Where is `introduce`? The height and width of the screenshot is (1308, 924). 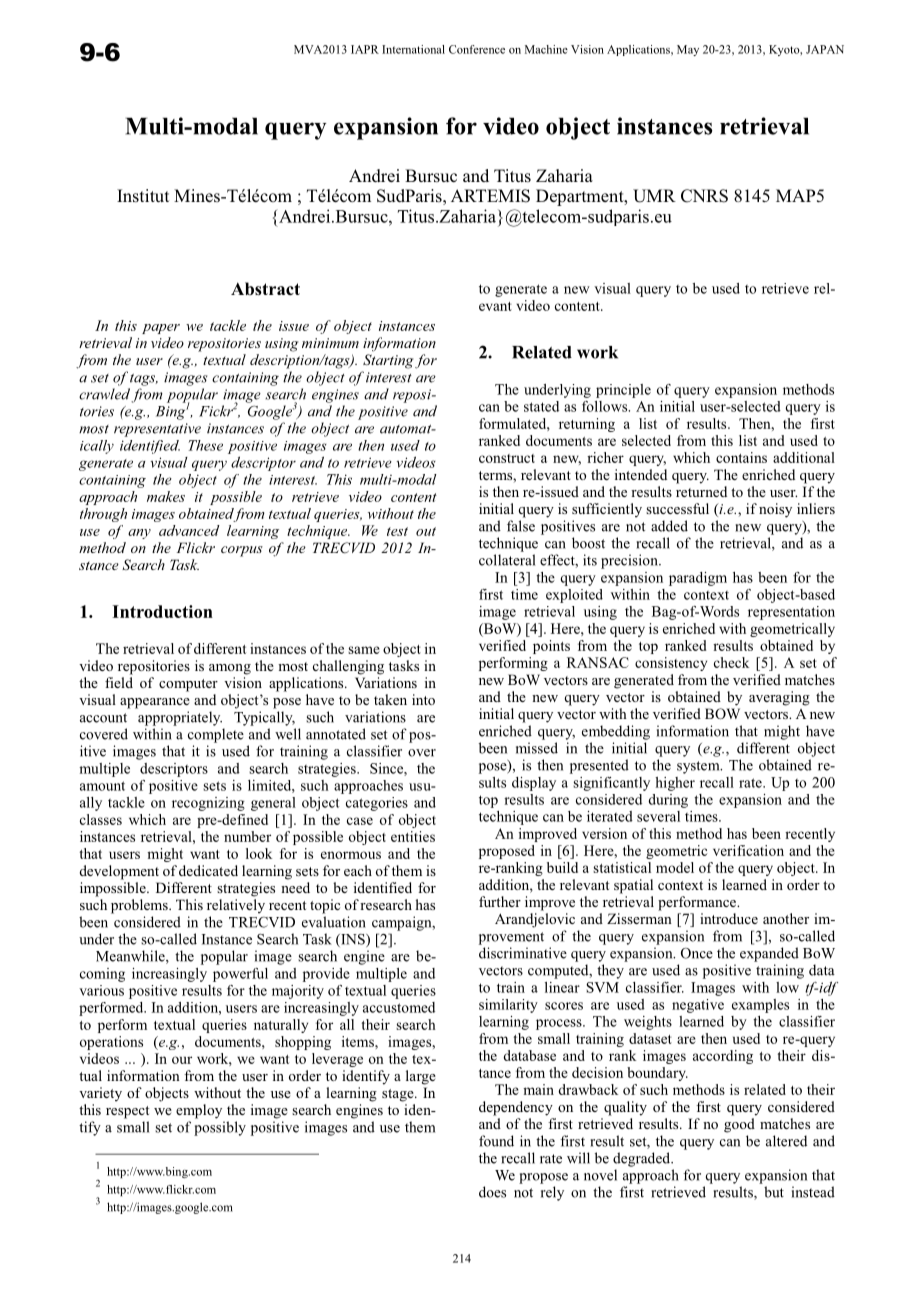 introduce is located at coordinates (729, 918).
